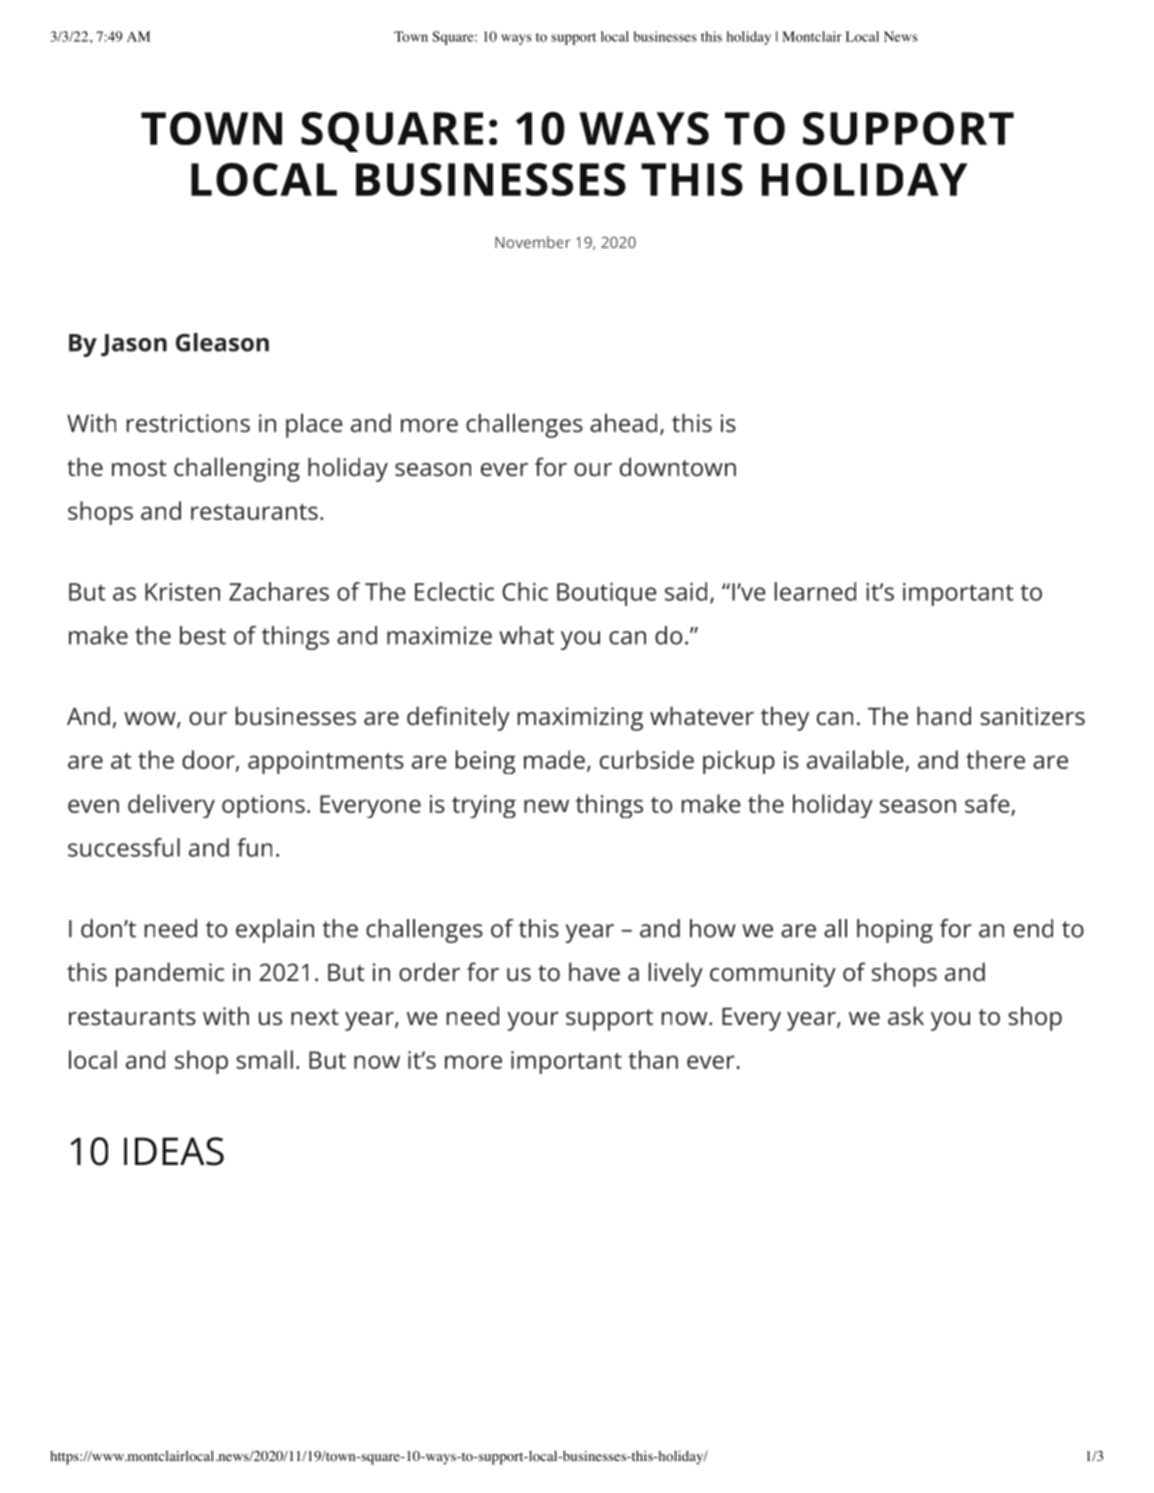 This screenshot has height=1493, width=1154. Describe the element at coordinates (237, 469) in the screenshot. I see `challenging` at that location.
